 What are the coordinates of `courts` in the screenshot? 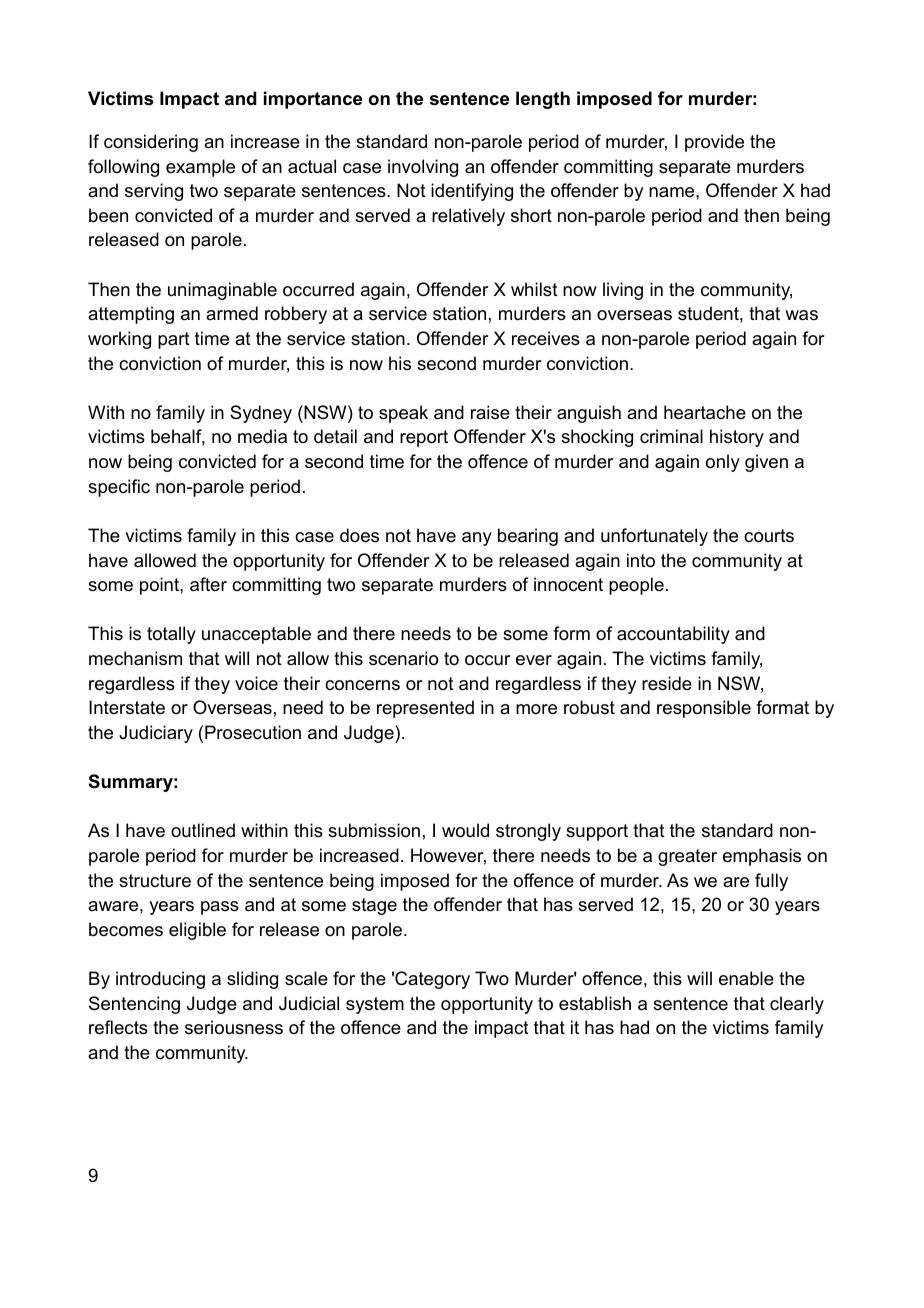 It's located at (769, 536).
